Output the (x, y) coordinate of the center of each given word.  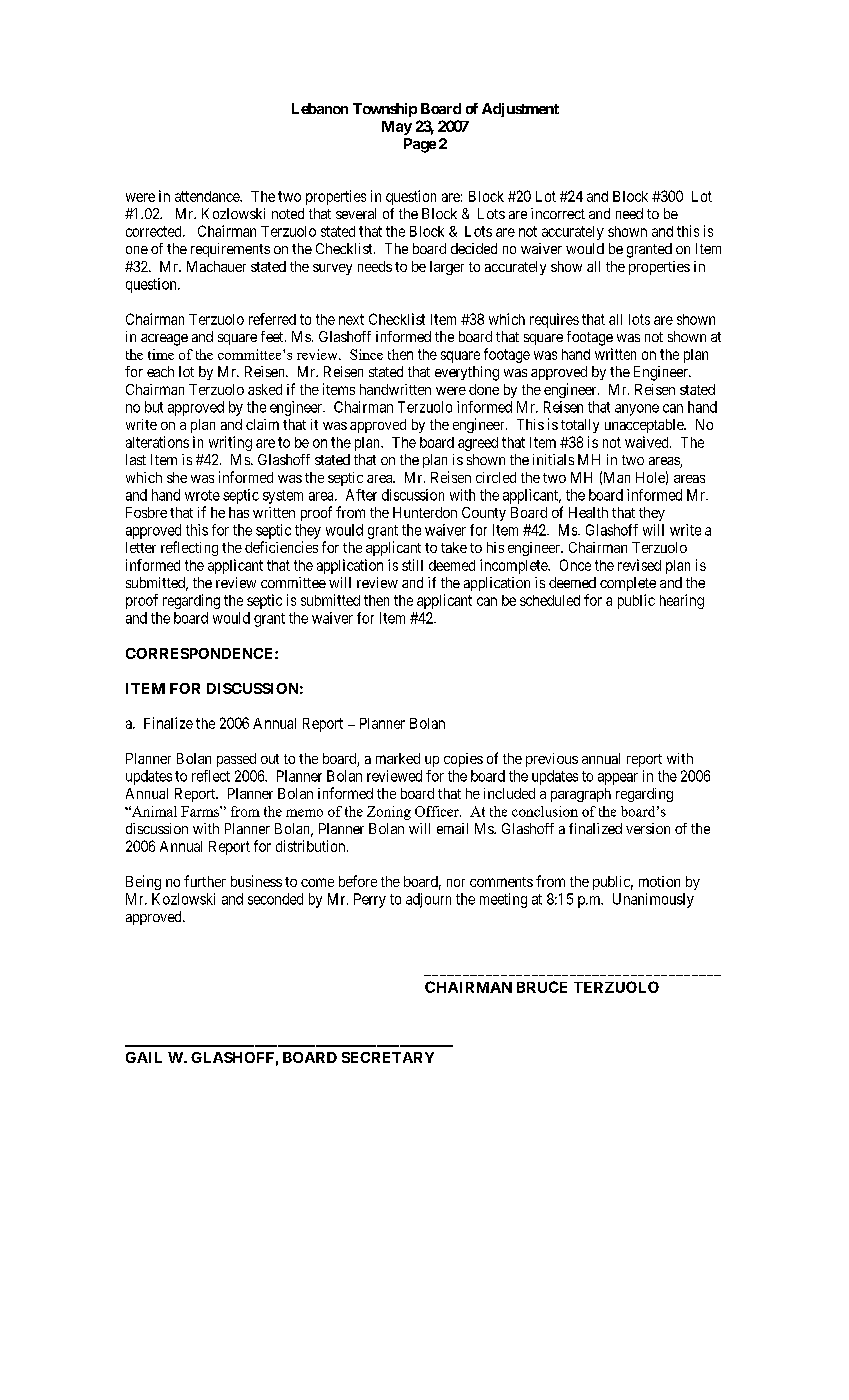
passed (236, 760)
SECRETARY (388, 1057)
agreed (478, 444)
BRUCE (542, 987)
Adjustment (520, 110)
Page (420, 145)
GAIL (144, 1057)
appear (618, 779)
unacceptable (645, 426)
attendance (208, 196)
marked (398, 758)
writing (230, 443)
